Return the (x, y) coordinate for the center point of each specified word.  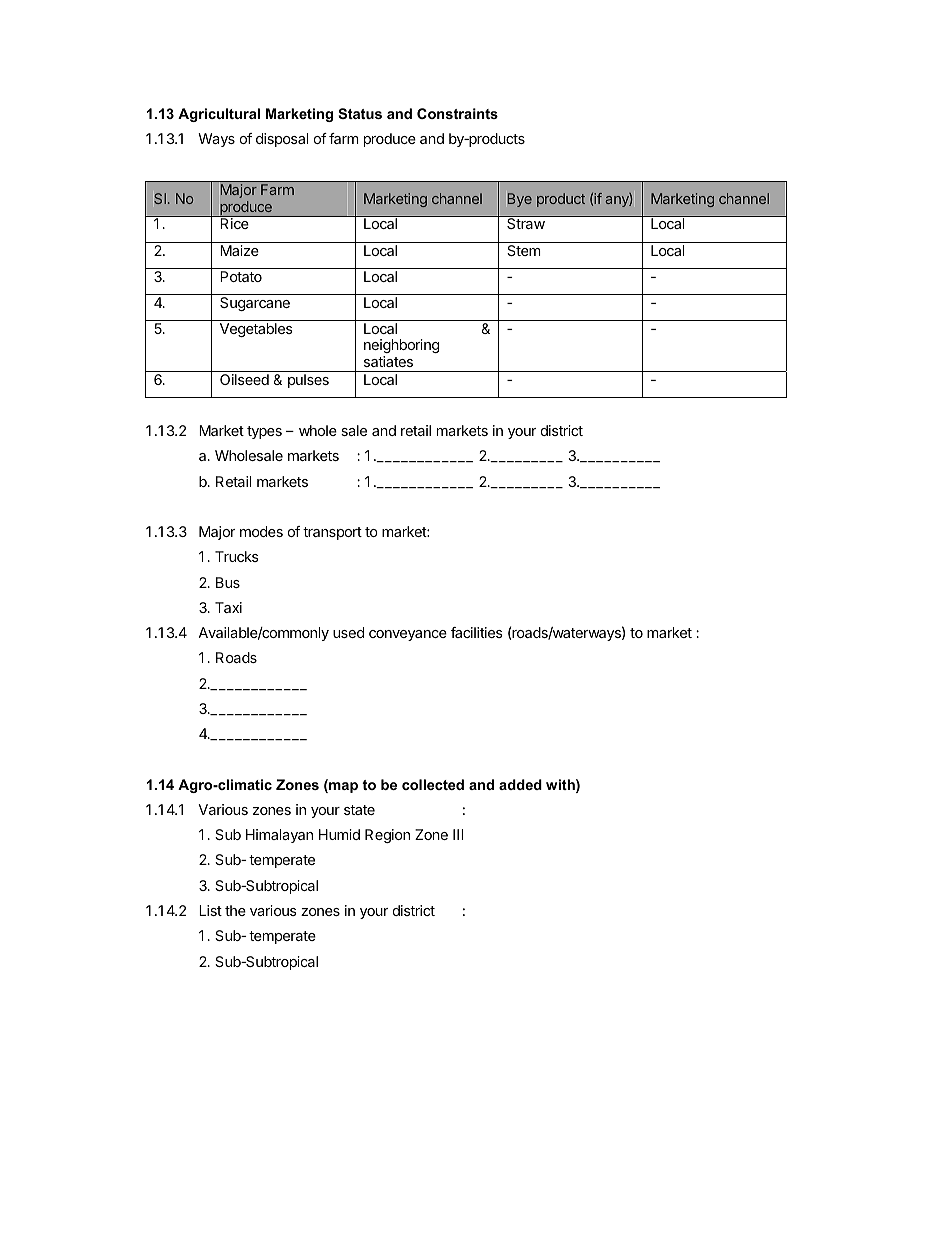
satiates (388, 361)
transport (332, 533)
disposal (282, 140)
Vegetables (256, 330)
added (520, 784)
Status (360, 113)
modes (261, 531)
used (348, 632)
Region (387, 836)
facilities (477, 632)
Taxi (228, 607)
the (235, 910)
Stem (524, 250)
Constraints (457, 113)
